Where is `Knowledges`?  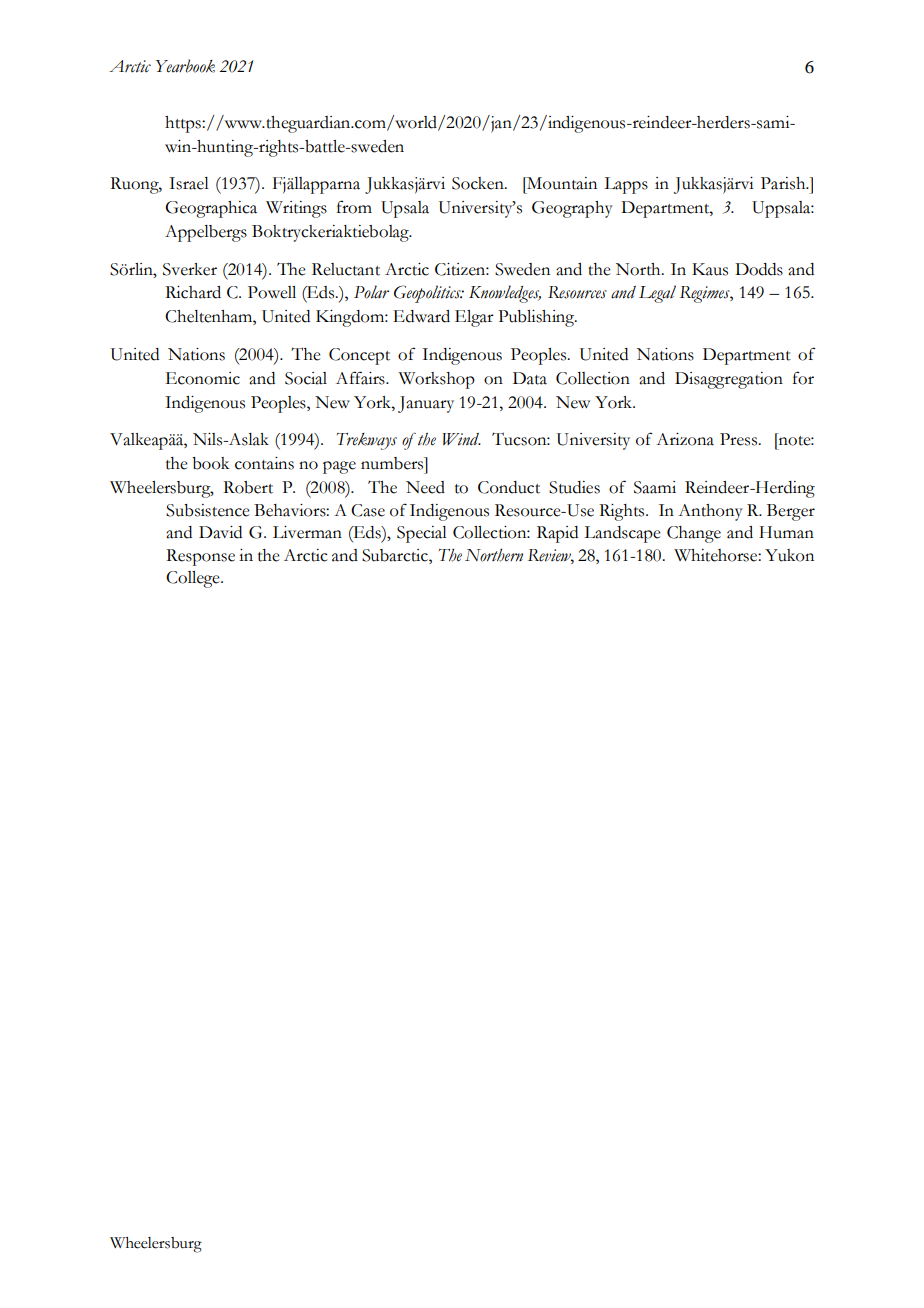 Knowledges is located at coordinates (505, 294).
